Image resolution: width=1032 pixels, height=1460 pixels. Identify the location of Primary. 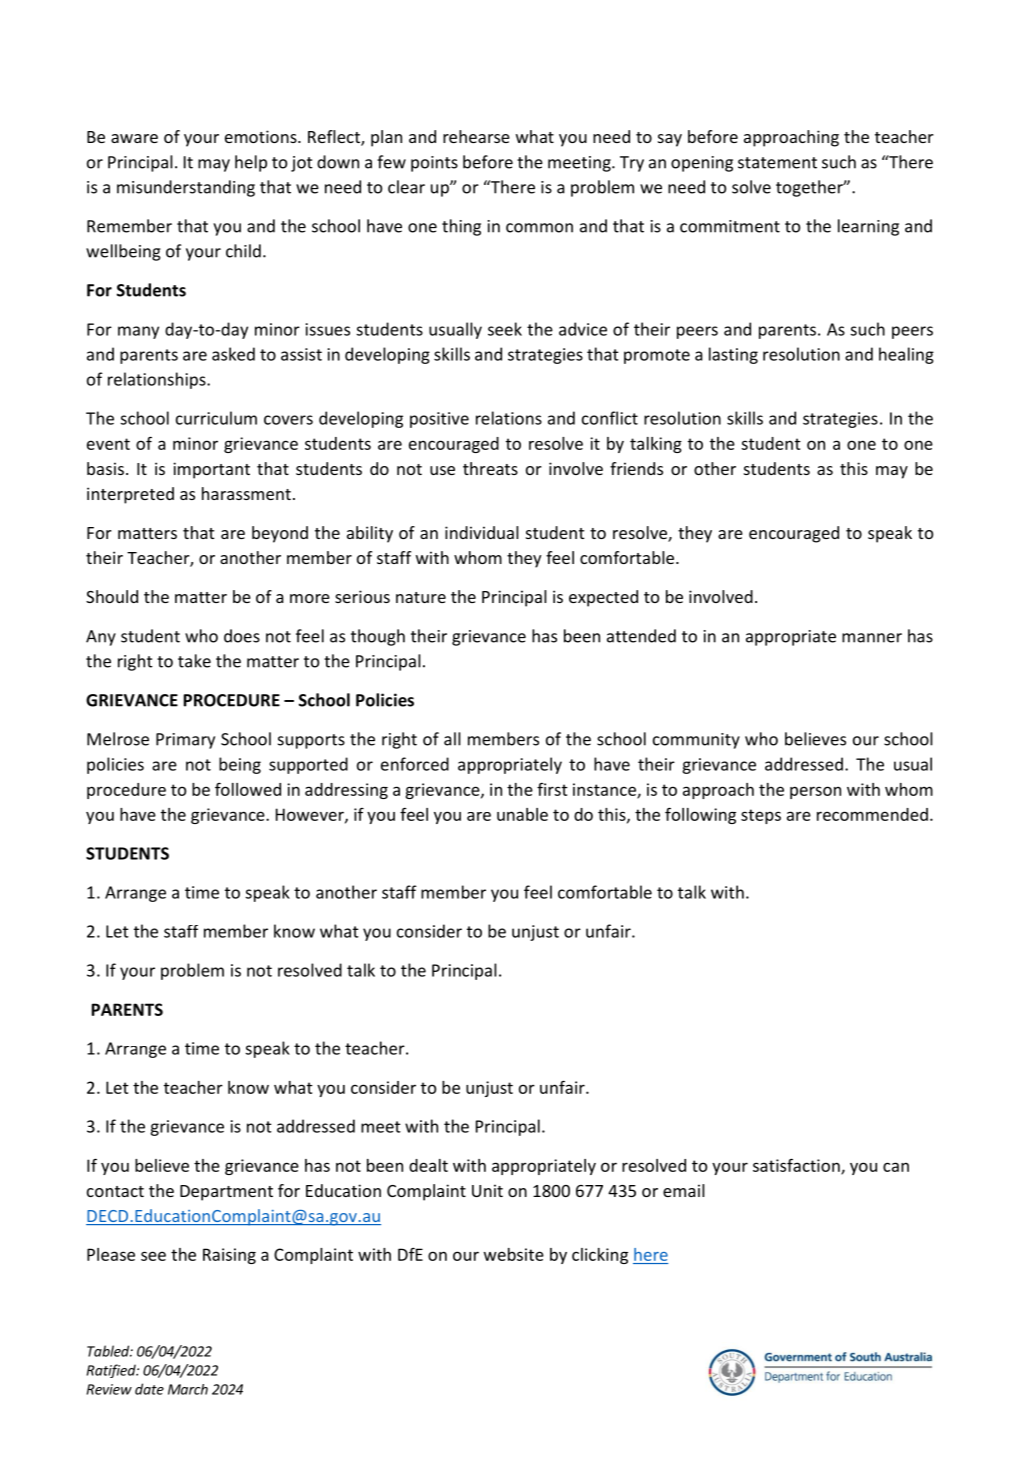
(185, 741).
